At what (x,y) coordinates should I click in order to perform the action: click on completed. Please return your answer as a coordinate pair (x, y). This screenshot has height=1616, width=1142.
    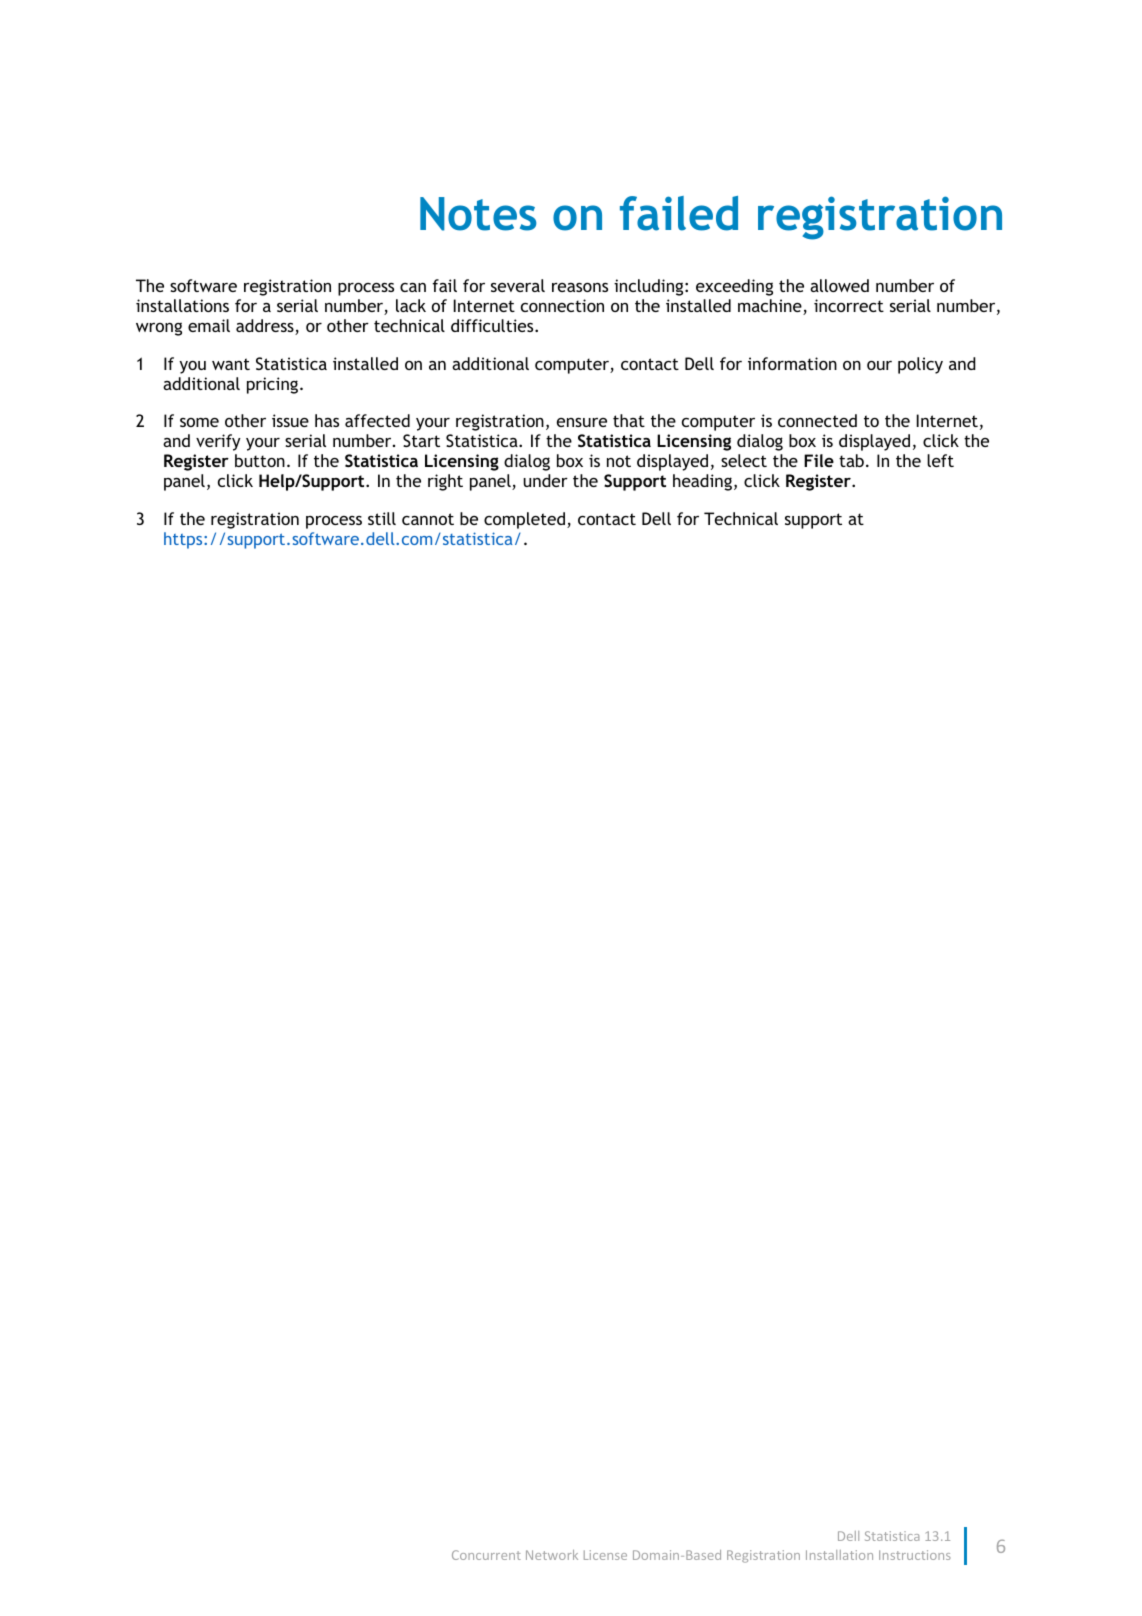
    Looking at the image, I should click on (524, 520).
